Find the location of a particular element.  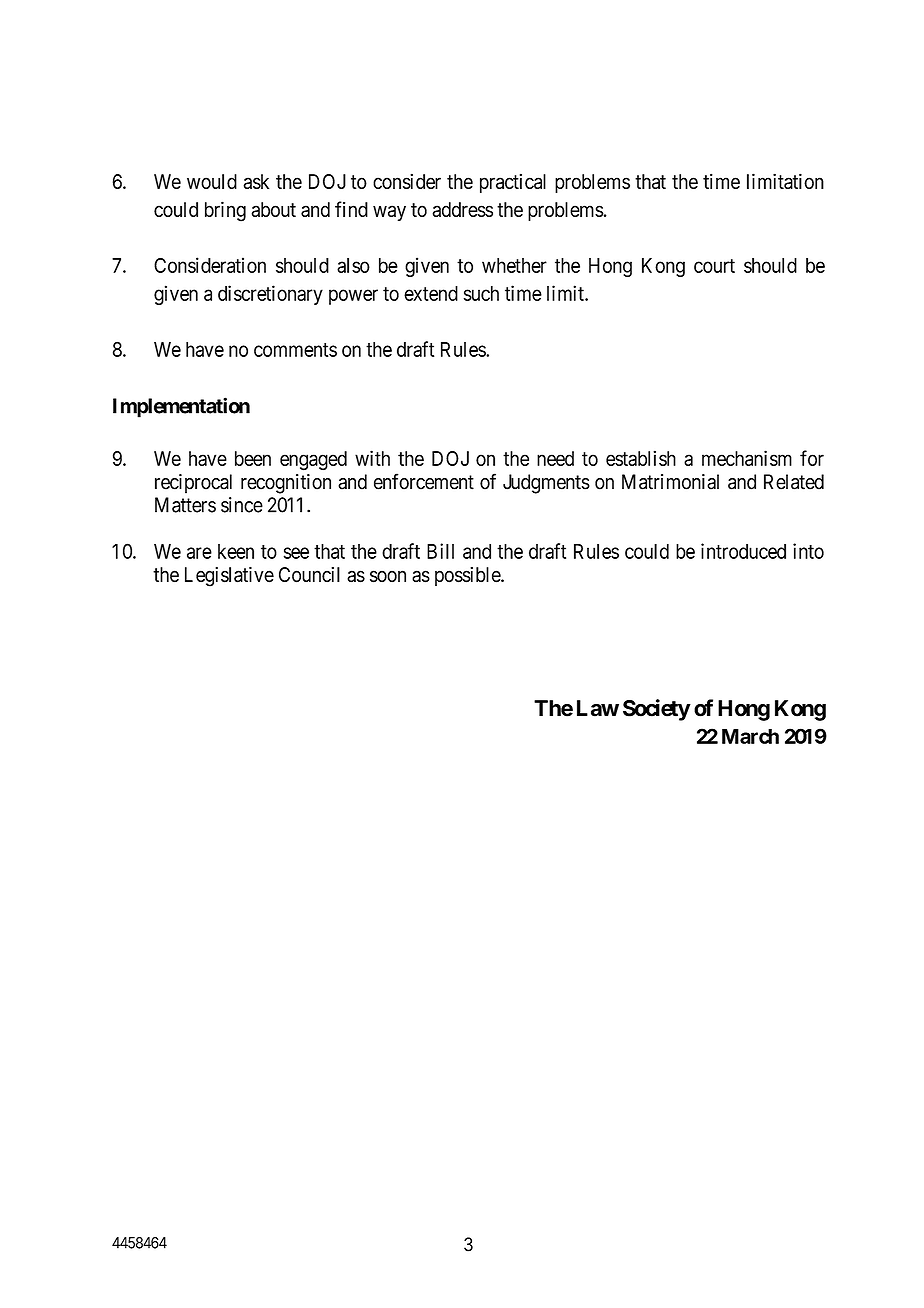

practical is located at coordinates (513, 183).
